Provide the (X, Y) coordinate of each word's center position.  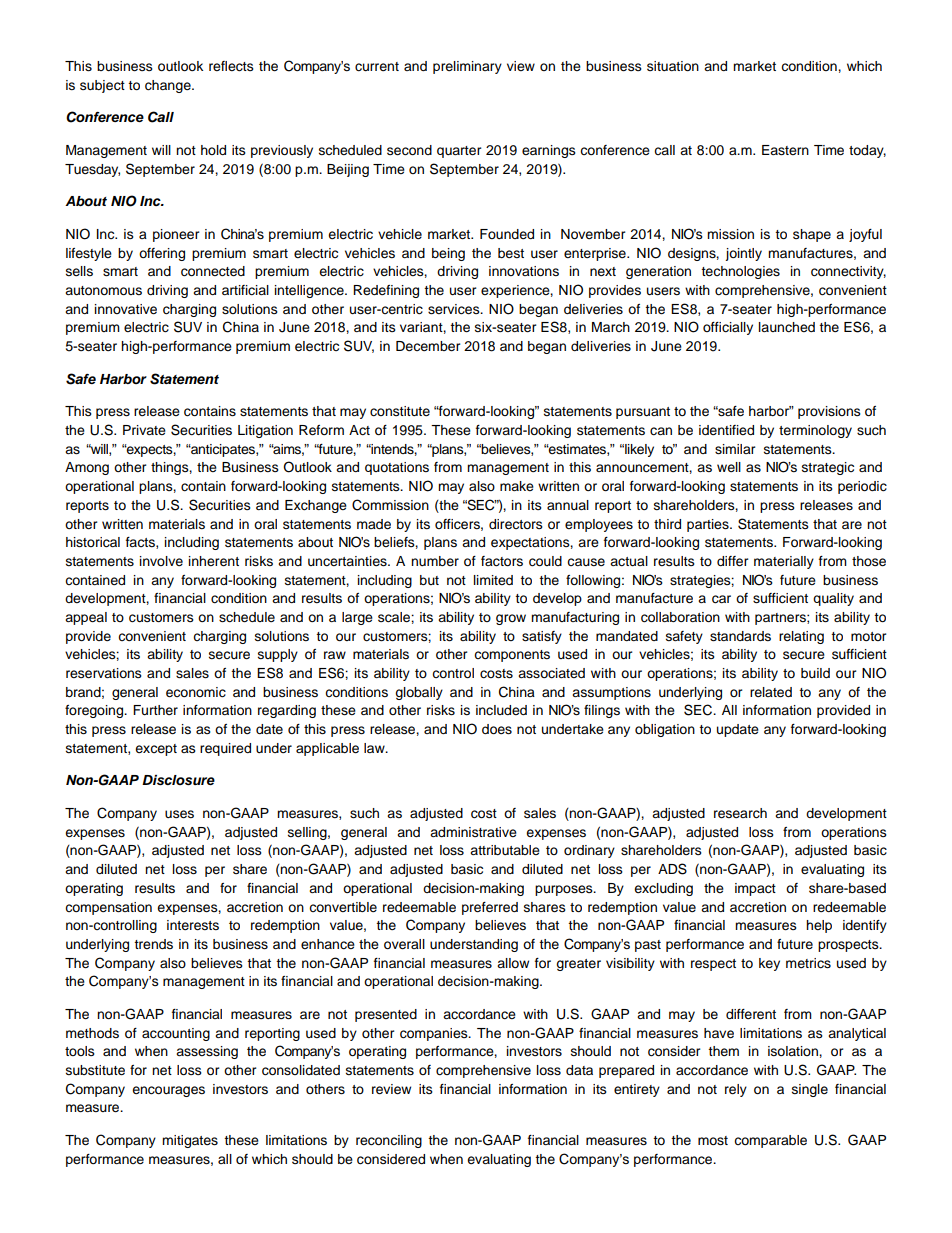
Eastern (785, 150)
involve (161, 561)
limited (493, 580)
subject (102, 86)
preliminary (467, 67)
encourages (168, 1091)
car (721, 599)
